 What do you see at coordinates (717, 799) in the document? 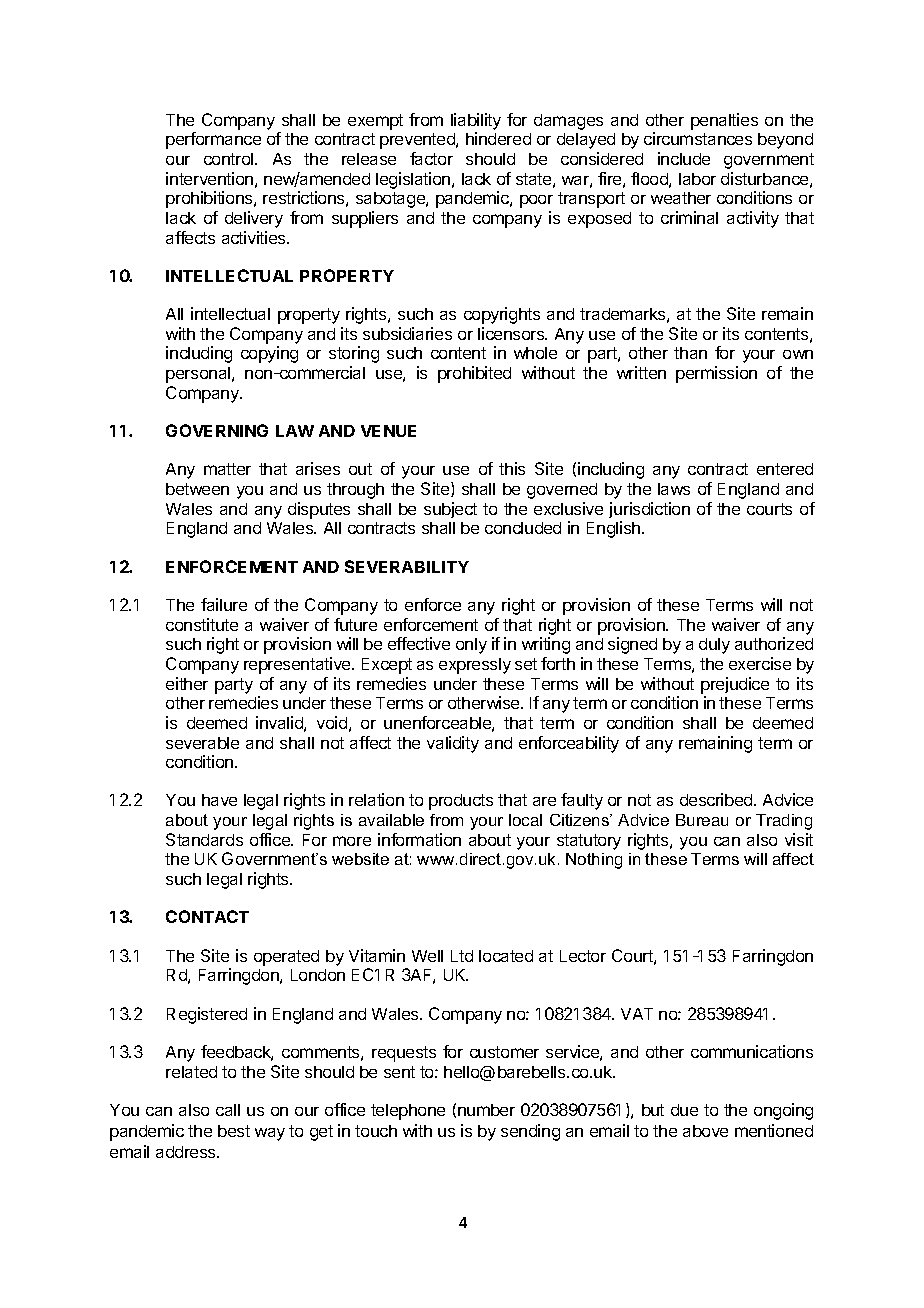
I see `described` at bounding box center [717, 799].
